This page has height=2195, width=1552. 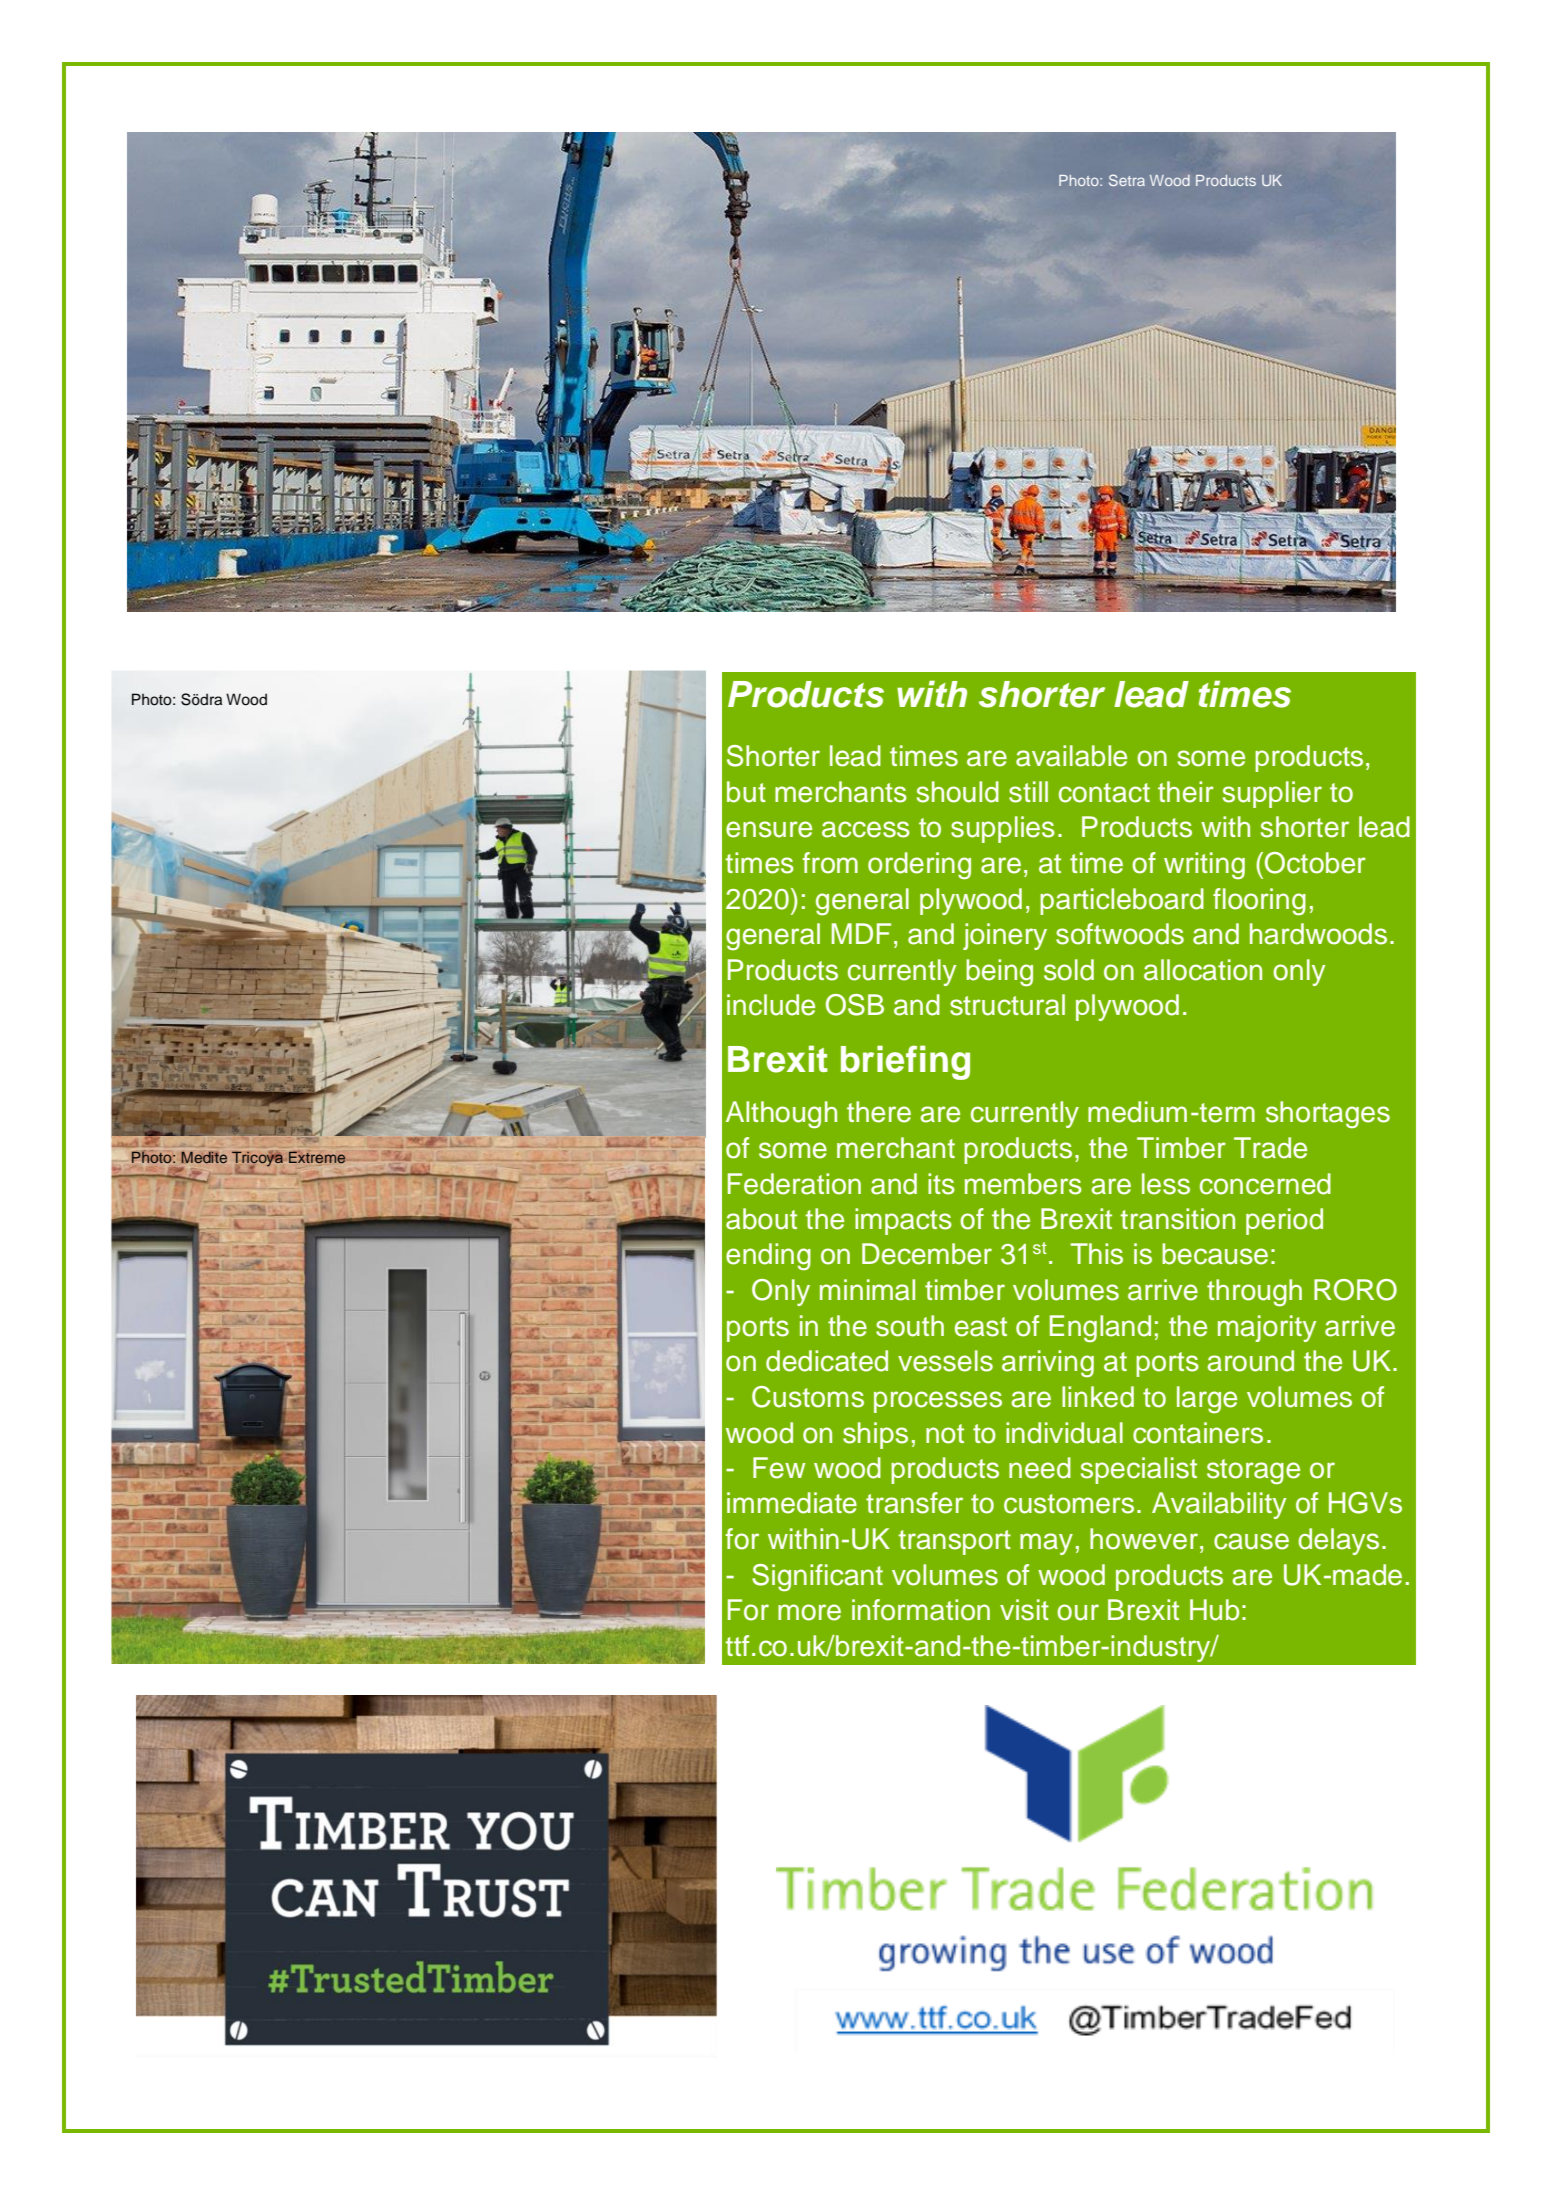 What do you see at coordinates (855, 1005) in the page?
I see `OSB` at bounding box center [855, 1005].
